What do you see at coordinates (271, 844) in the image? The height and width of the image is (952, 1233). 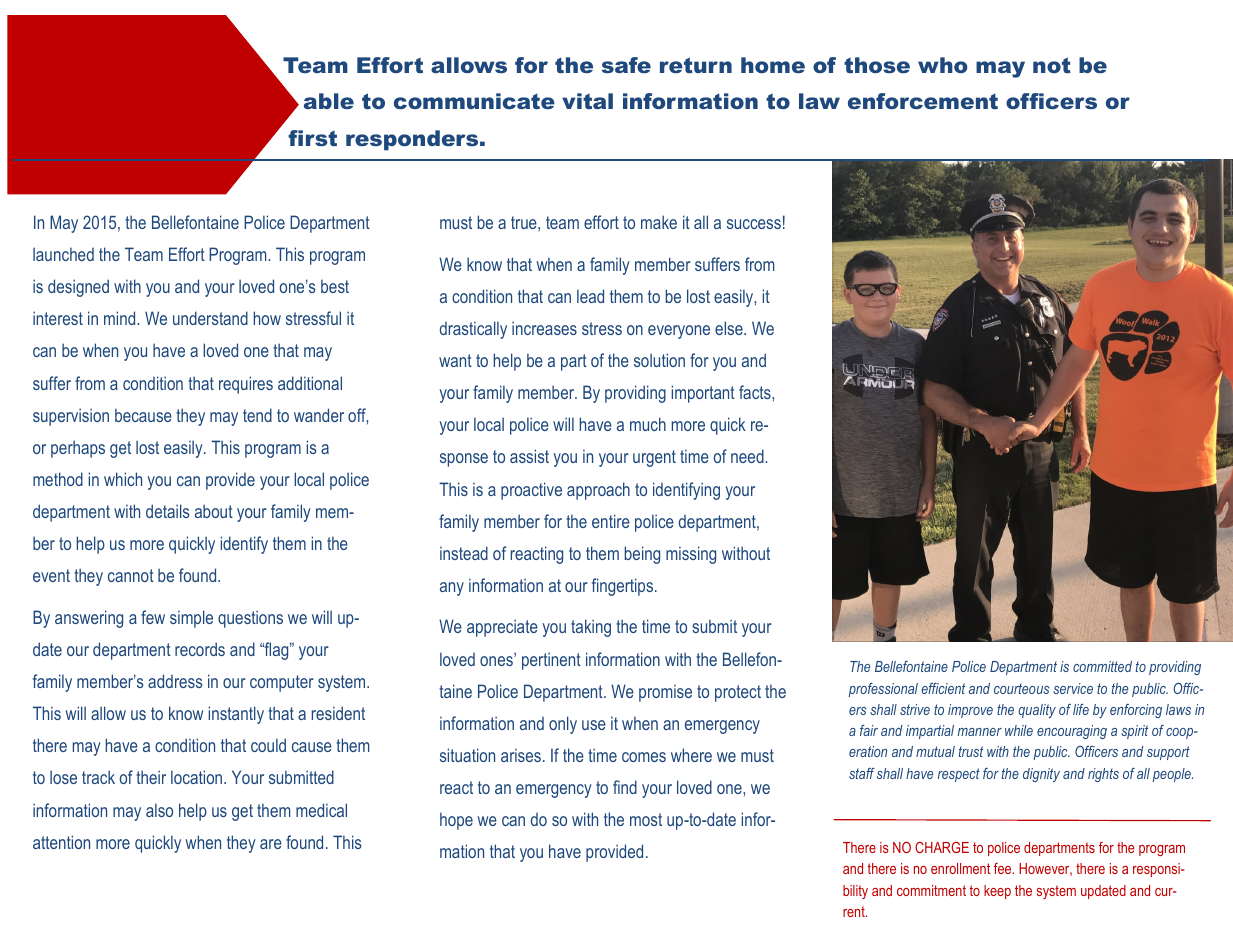 I see `are` at bounding box center [271, 844].
